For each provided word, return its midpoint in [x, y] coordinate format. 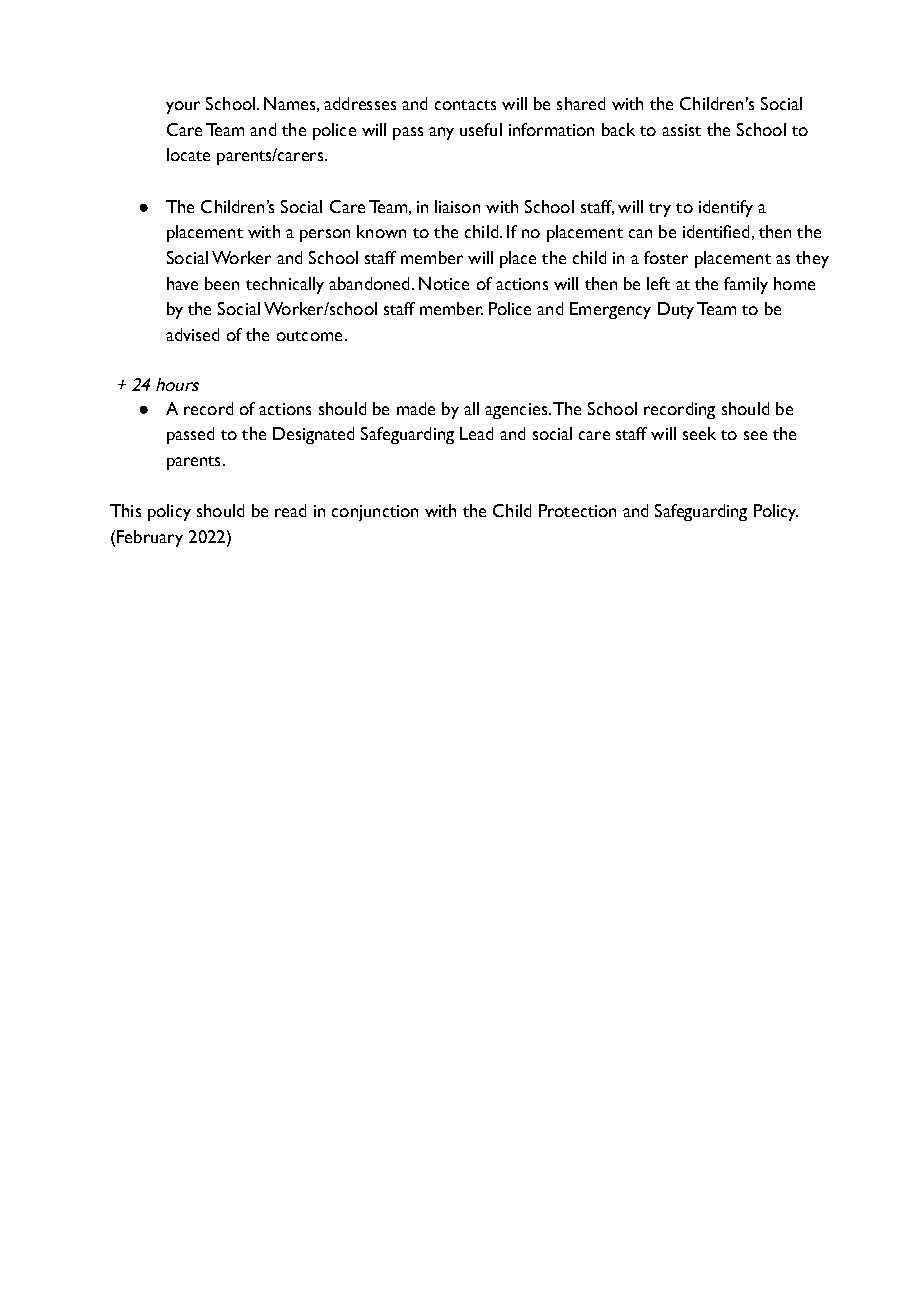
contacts [465, 105]
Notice [444, 283]
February [150, 538]
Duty [676, 310]
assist [681, 130]
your [183, 107]
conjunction [375, 513]
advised [192, 334]
